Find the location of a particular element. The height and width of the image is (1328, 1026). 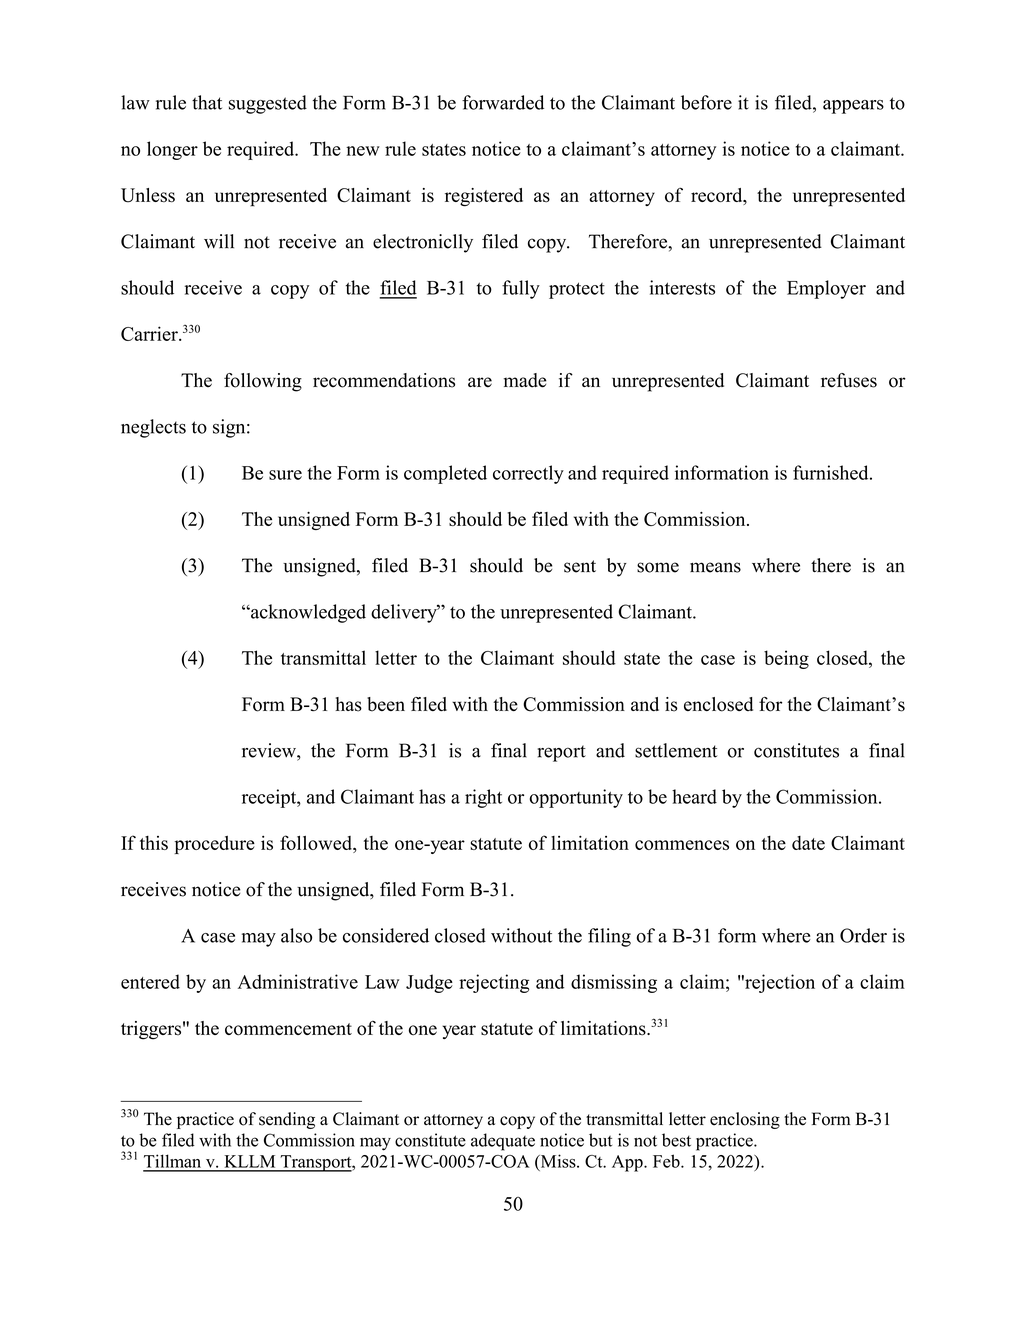

before is located at coordinates (706, 102).
